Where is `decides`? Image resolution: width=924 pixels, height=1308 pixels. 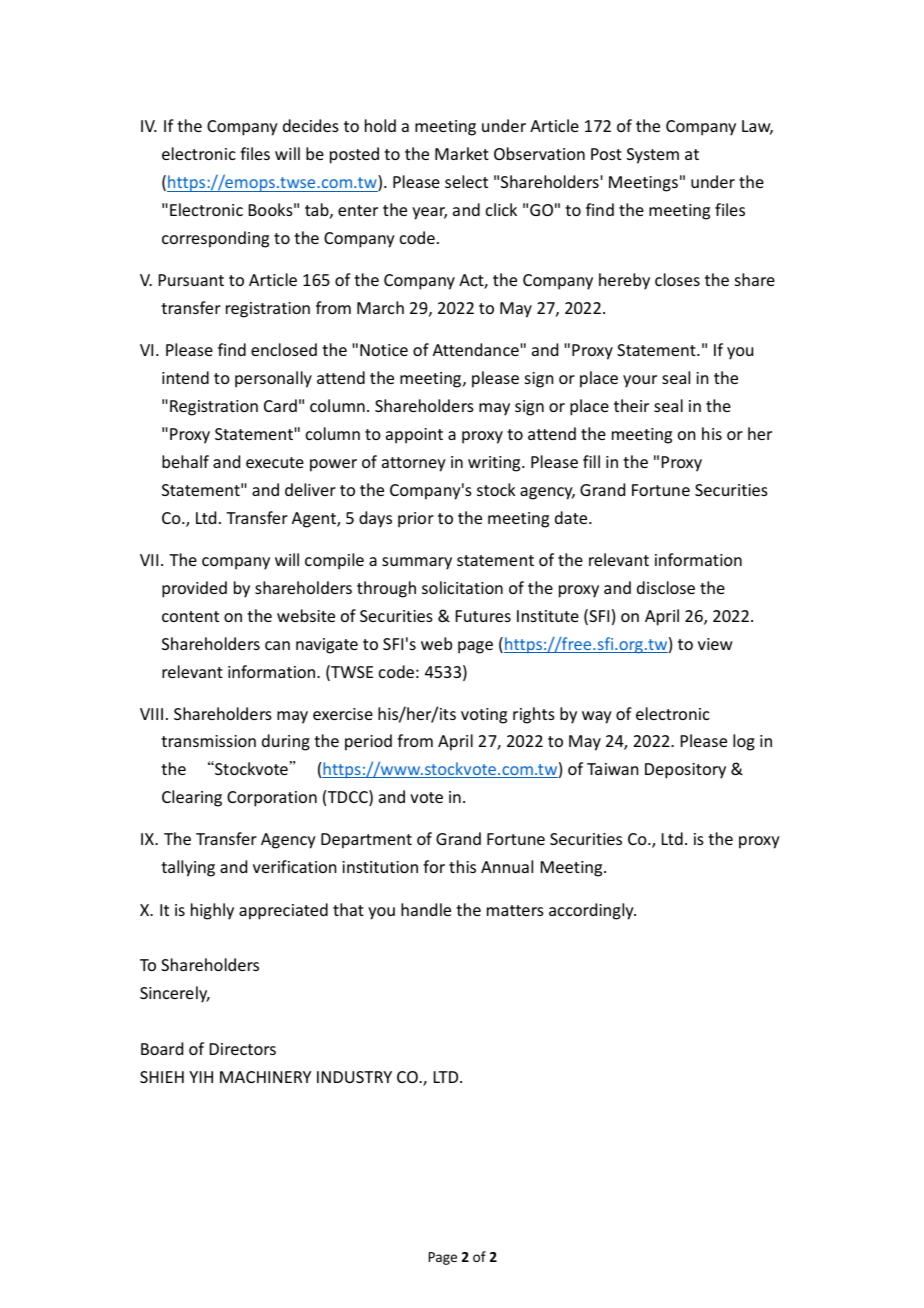 decides is located at coordinates (311, 125).
